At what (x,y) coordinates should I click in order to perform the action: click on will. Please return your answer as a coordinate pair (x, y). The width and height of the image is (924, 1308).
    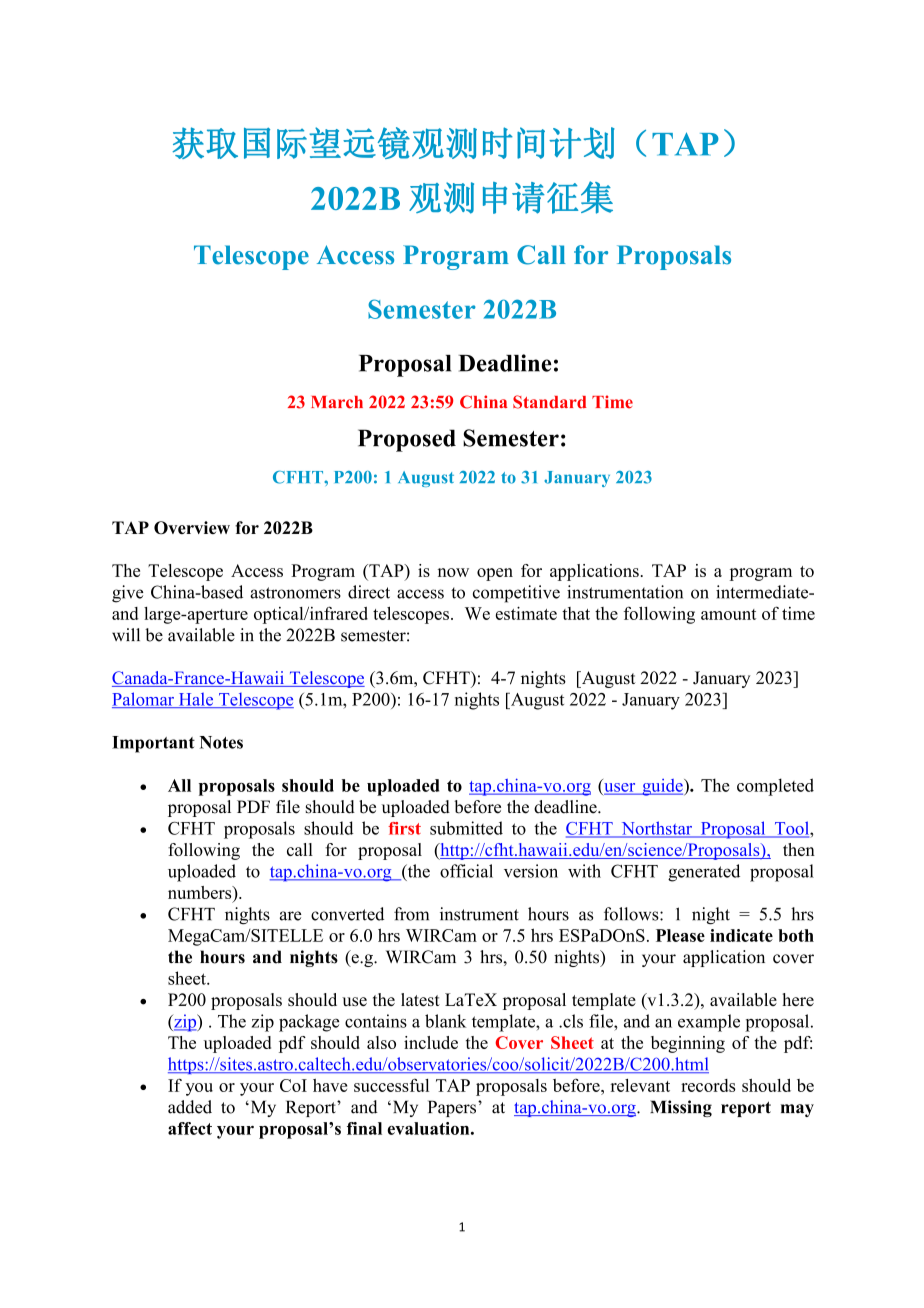
    Looking at the image, I should click on (126, 634).
